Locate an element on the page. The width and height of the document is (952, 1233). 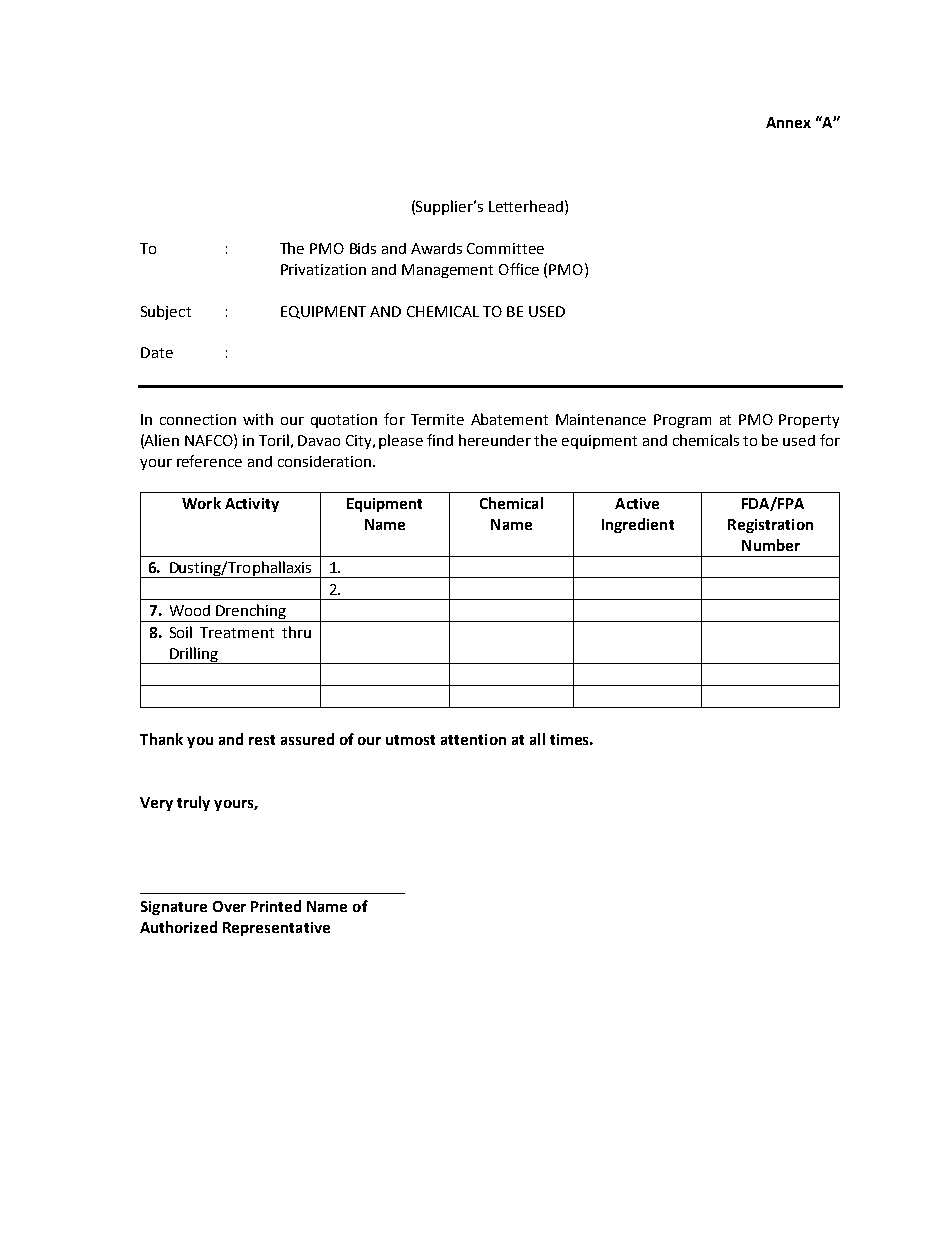
Over is located at coordinates (229, 906).
